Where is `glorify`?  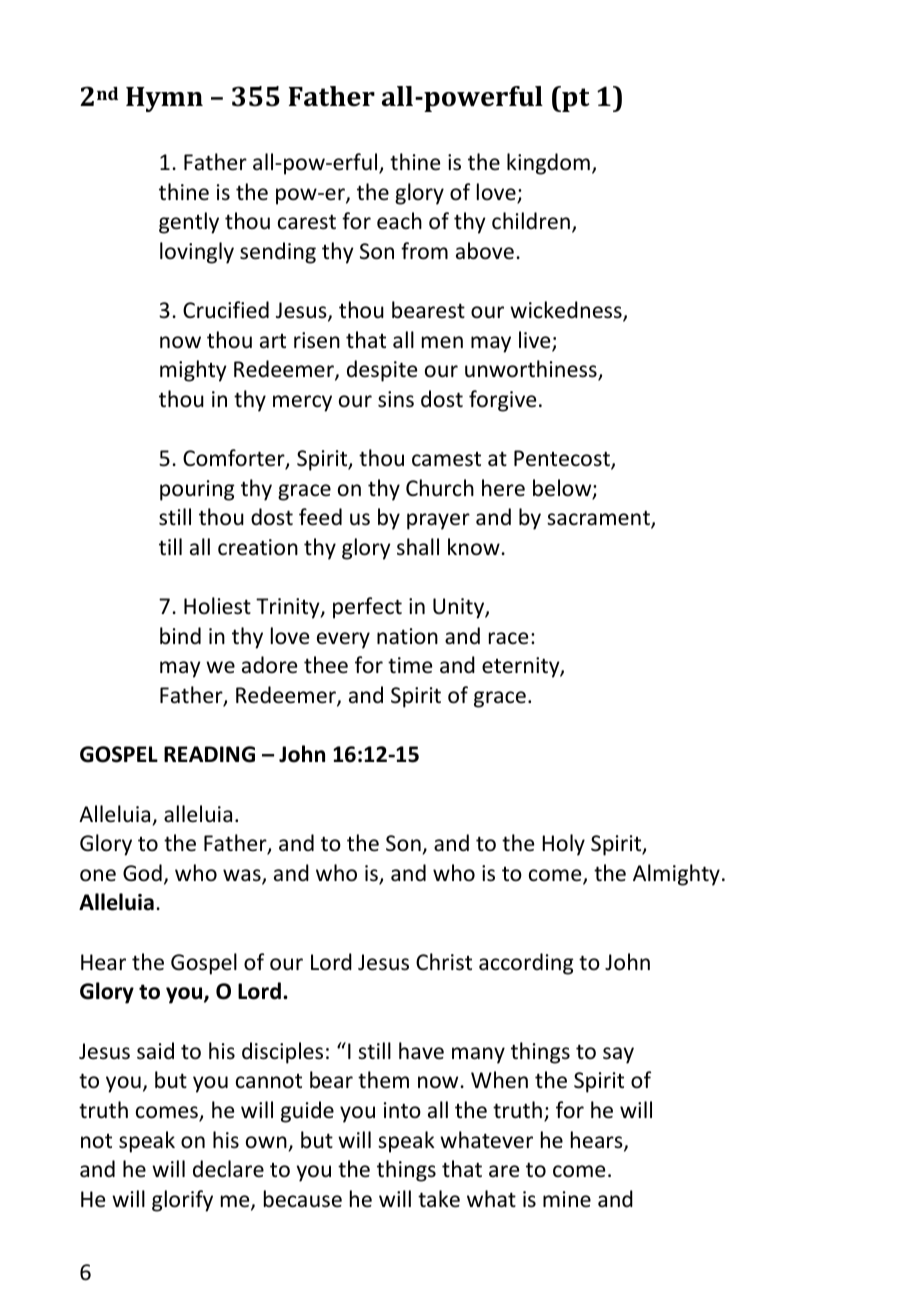
glorify is located at coordinates (182, 1201).
